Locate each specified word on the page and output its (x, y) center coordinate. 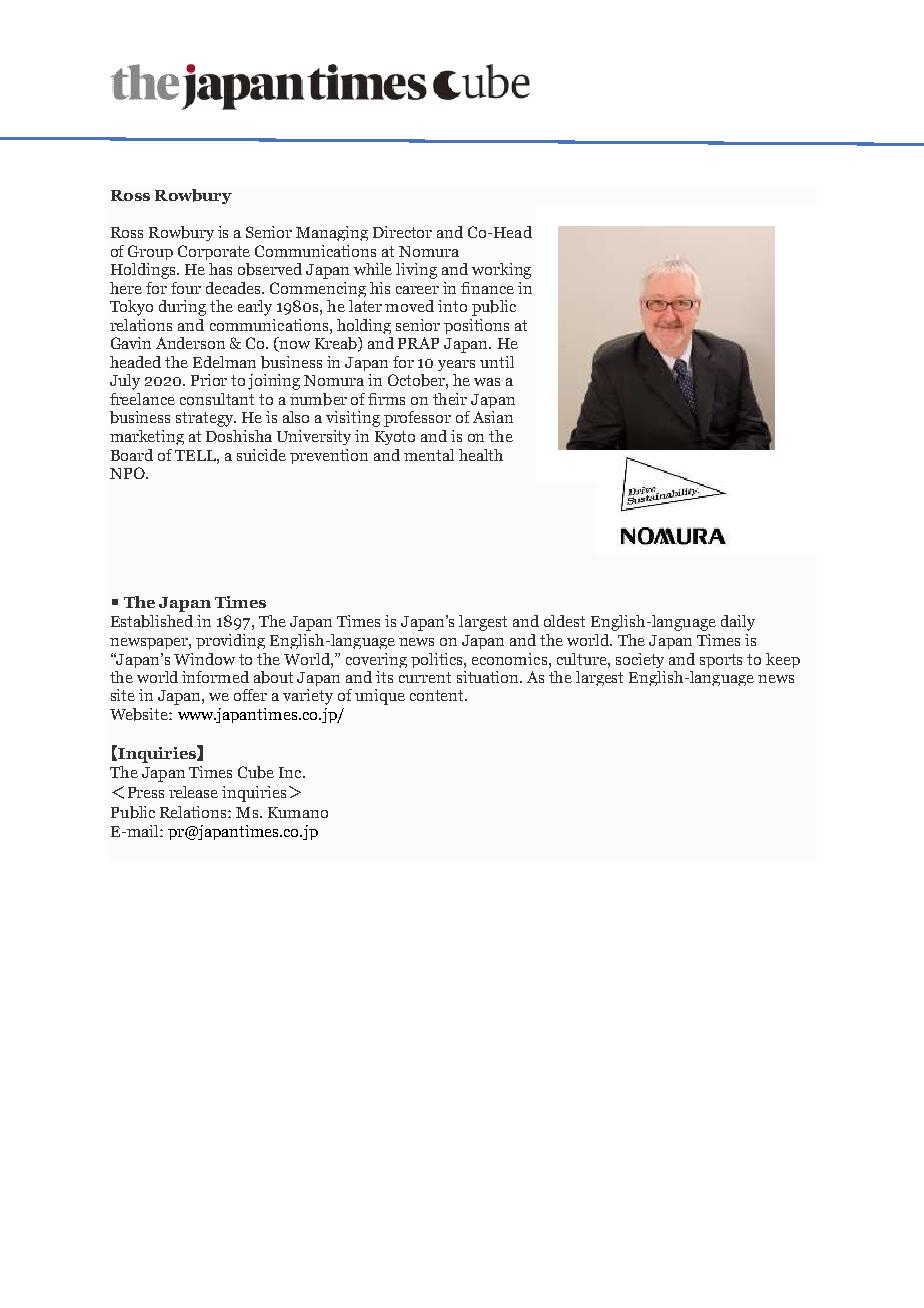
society (640, 660)
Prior (209, 380)
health (481, 455)
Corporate (214, 252)
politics (438, 660)
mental (429, 455)
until (497, 362)
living (416, 271)
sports (721, 661)
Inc (291, 772)
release (193, 792)
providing (230, 641)
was (487, 382)
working (501, 271)
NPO (128, 473)
